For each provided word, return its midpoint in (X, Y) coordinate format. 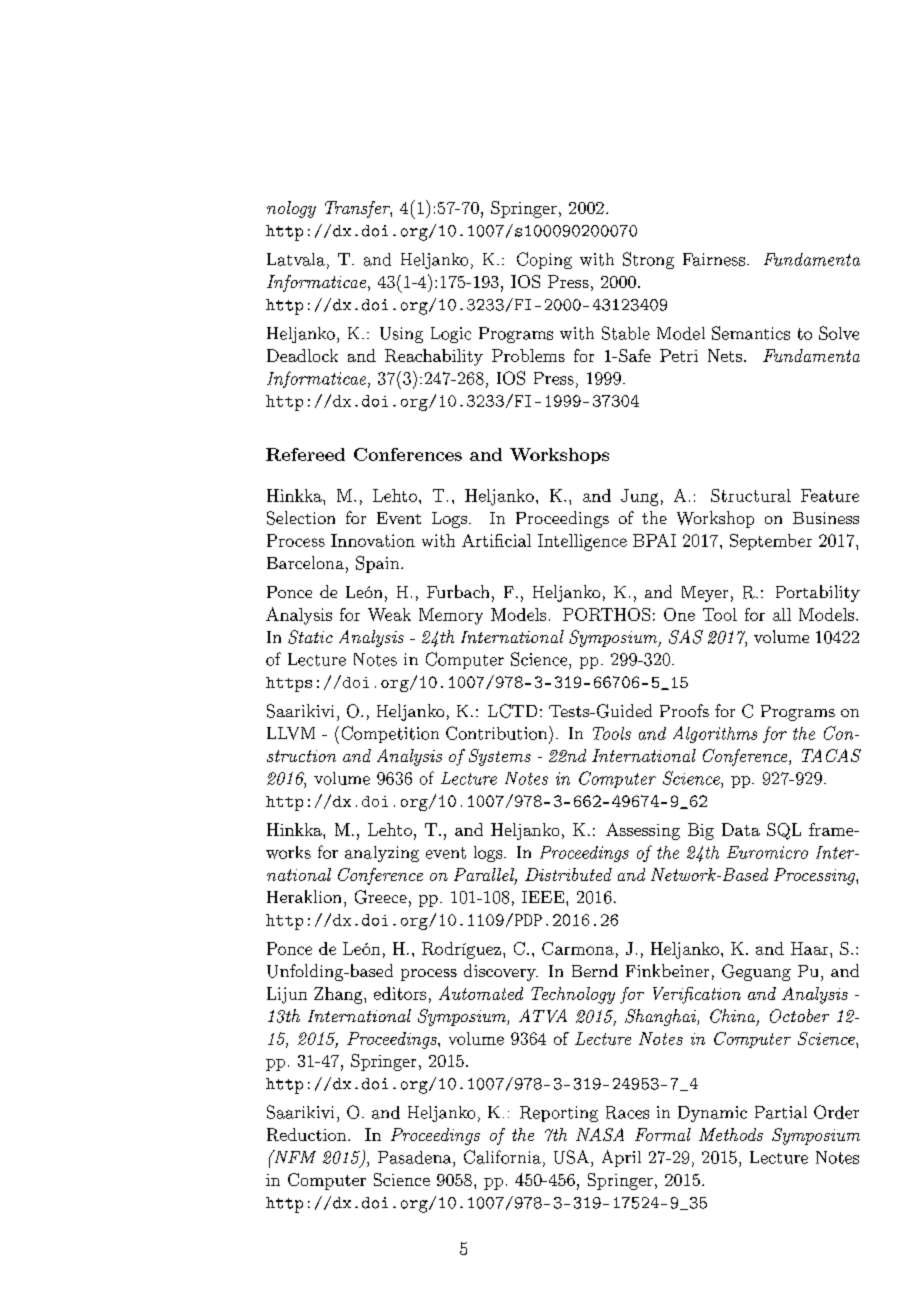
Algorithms (715, 734)
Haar (809, 948)
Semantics (751, 333)
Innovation (373, 540)
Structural (751, 495)
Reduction (308, 1134)
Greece (381, 897)
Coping (544, 260)
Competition (390, 734)
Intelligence (582, 542)
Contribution (496, 733)
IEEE (543, 897)
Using (401, 335)
